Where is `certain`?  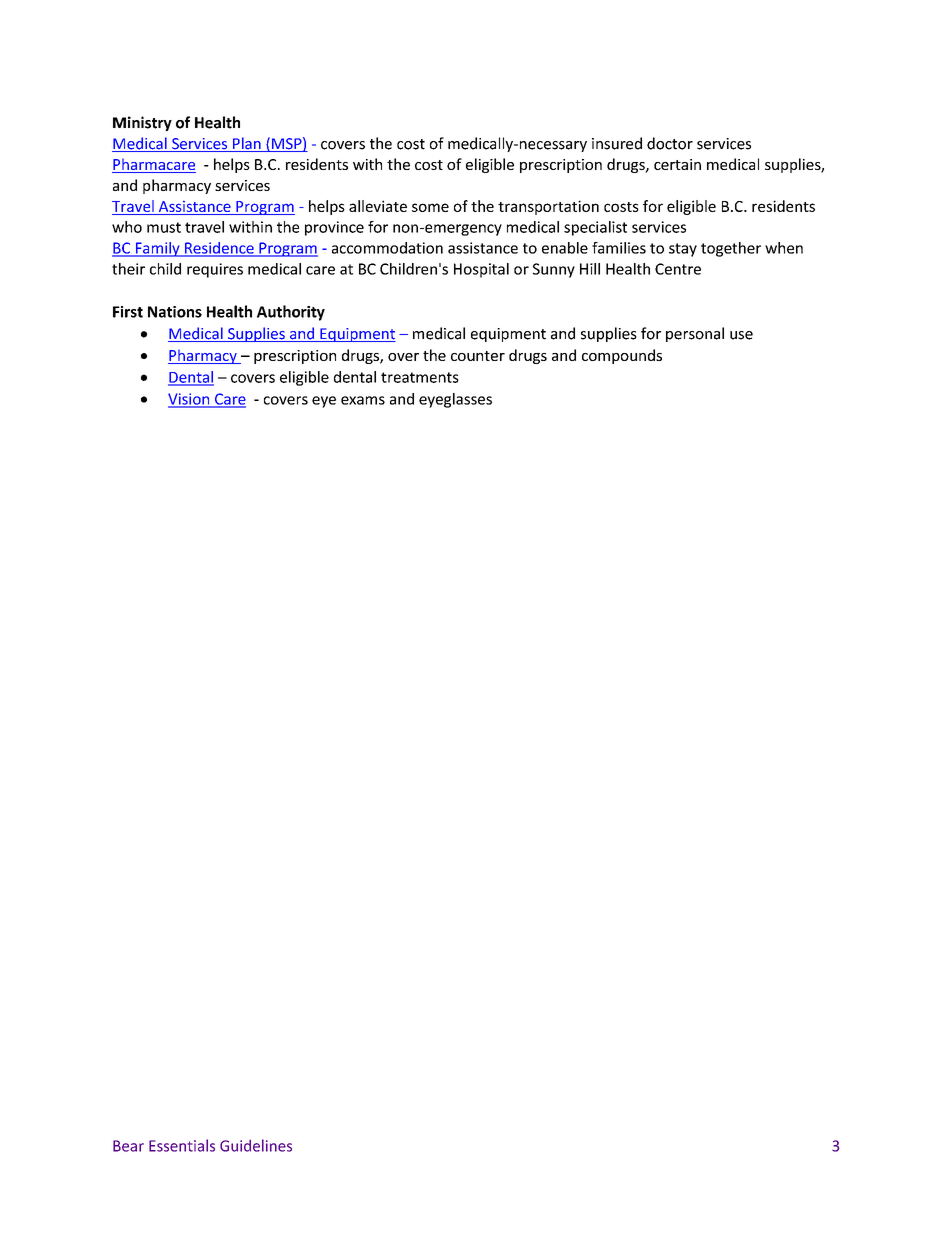 certain is located at coordinates (677, 164).
